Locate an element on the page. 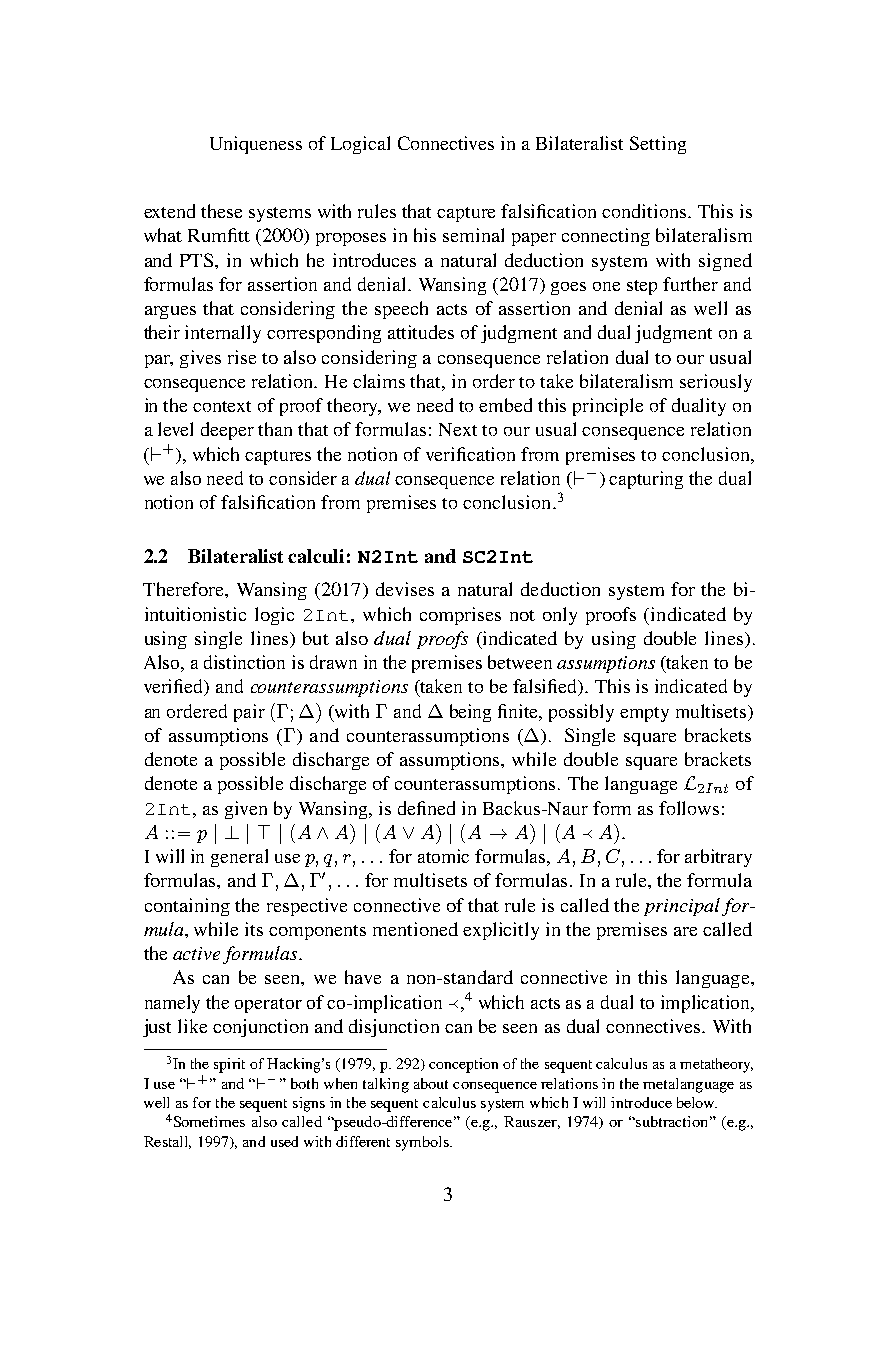 The height and width of the document is (1345, 896). capturing is located at coordinates (646, 480).
